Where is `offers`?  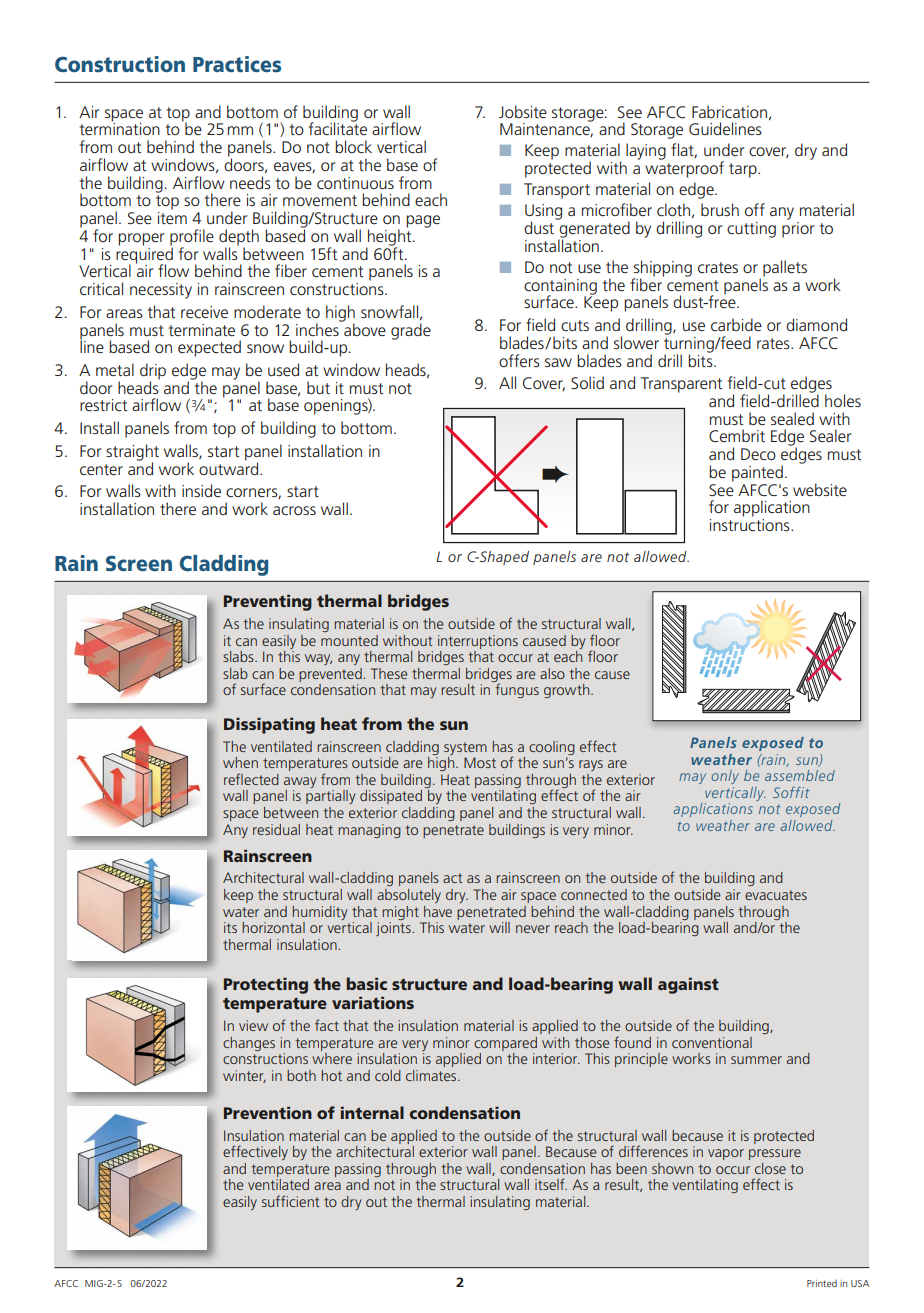
offers is located at coordinates (519, 360).
